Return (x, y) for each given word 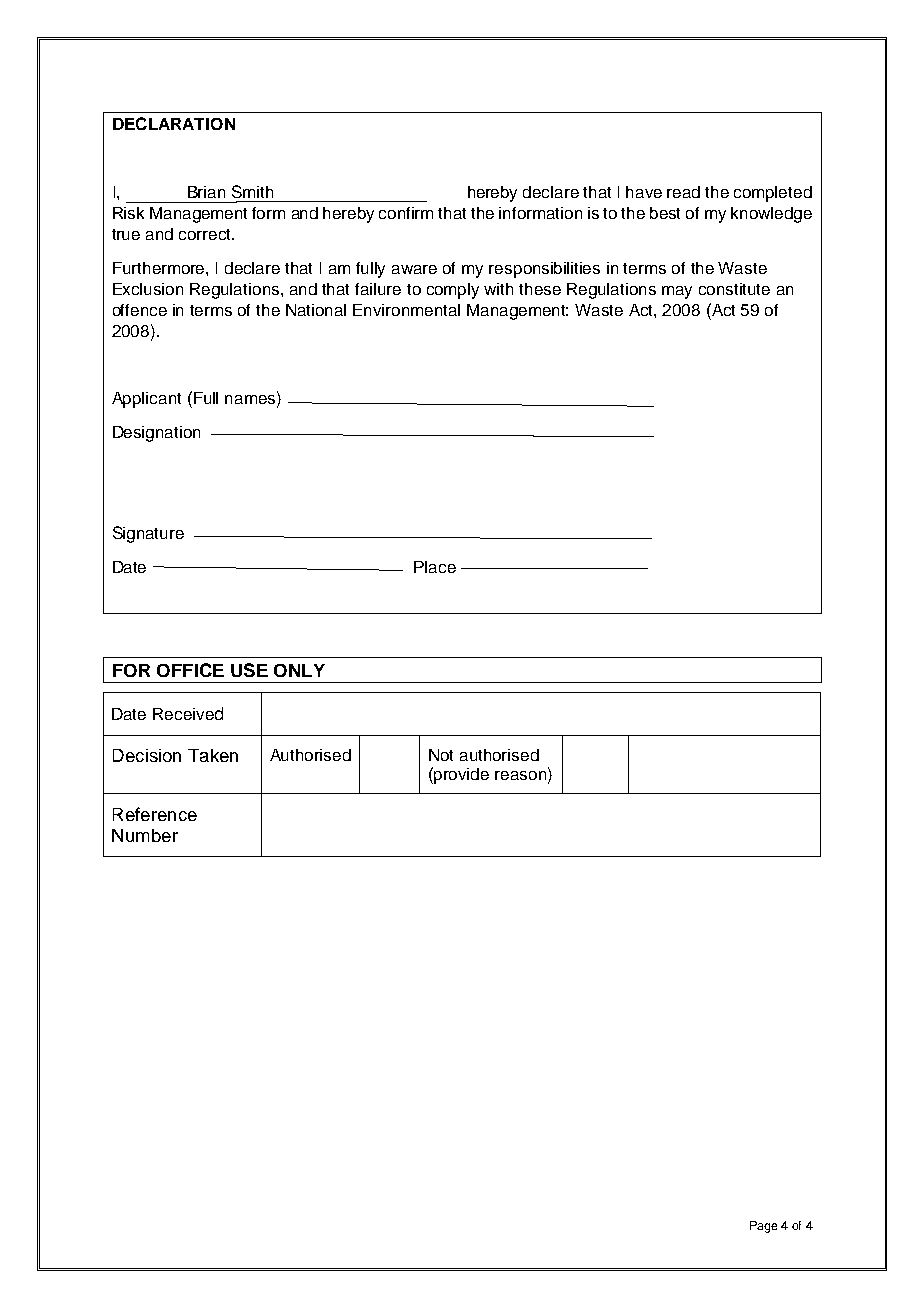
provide (461, 776)
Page (763, 1227)
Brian (206, 192)
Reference (155, 814)
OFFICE (190, 670)
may (677, 292)
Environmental (406, 310)
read (683, 192)
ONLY (299, 670)
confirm (406, 213)
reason (520, 775)
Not (441, 755)
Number (145, 835)
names (251, 401)
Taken (213, 755)
